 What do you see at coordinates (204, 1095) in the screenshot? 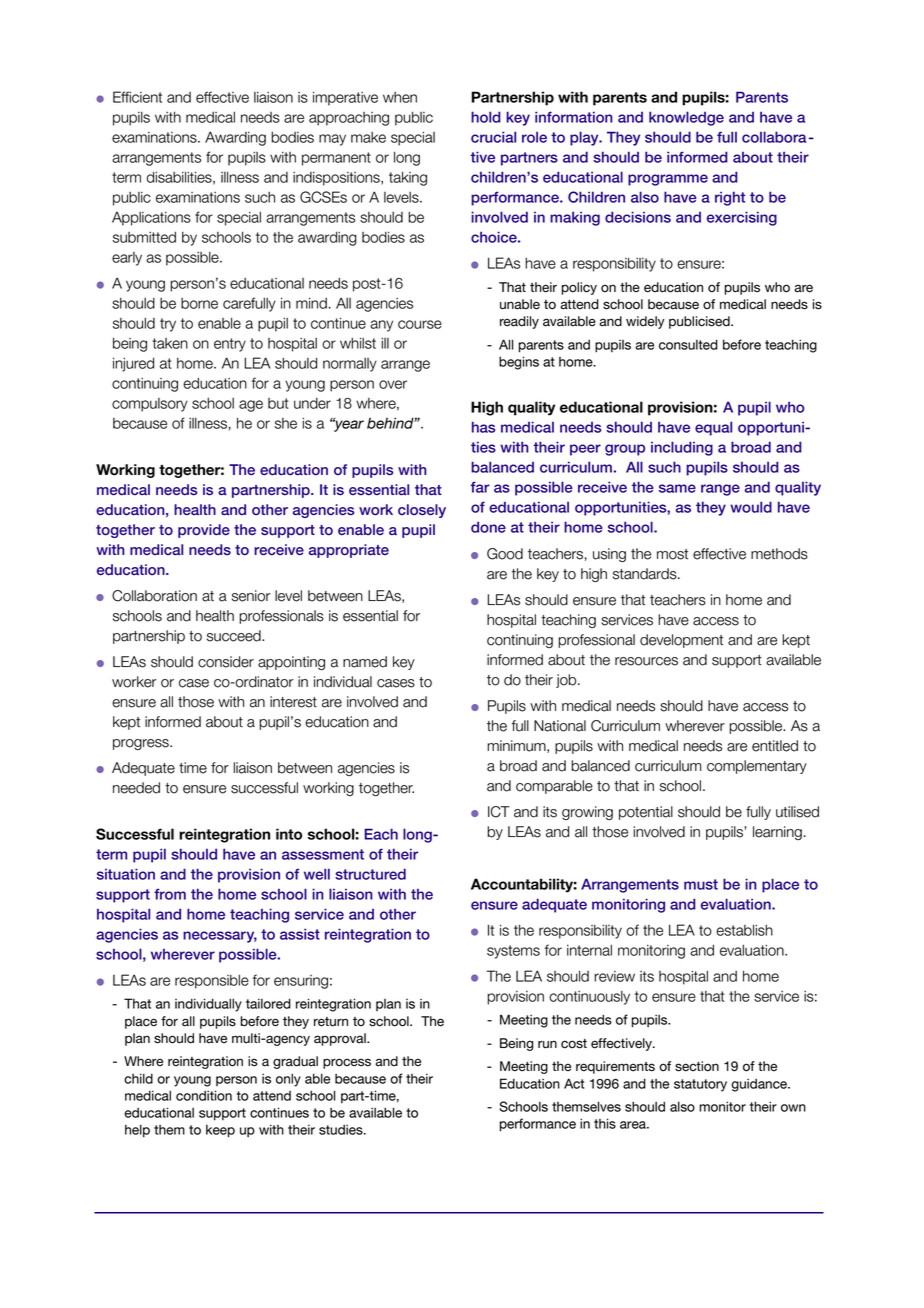
I see `condition` at bounding box center [204, 1095].
